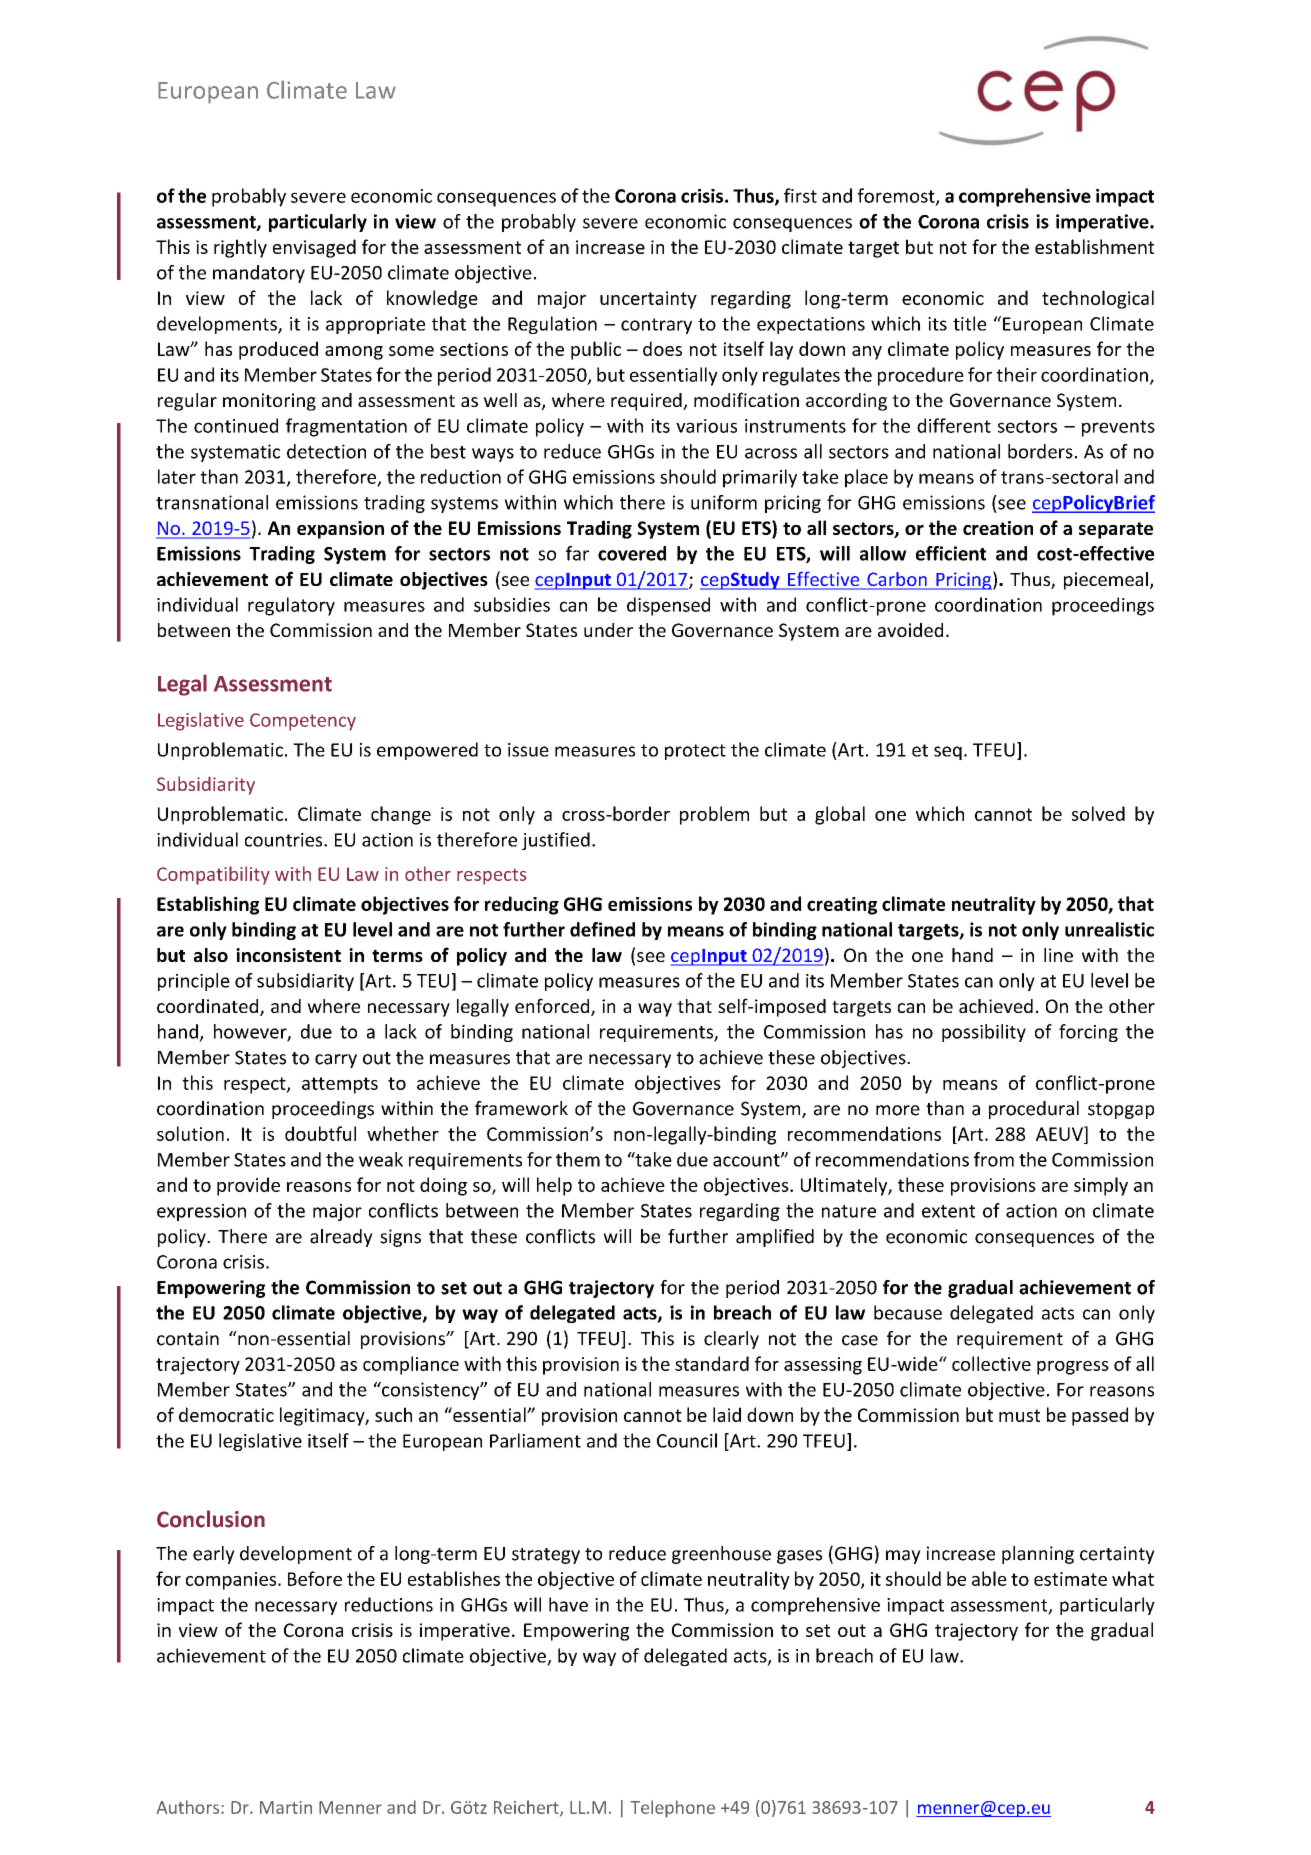  Describe the element at coordinates (673, 1809) in the screenshot. I see `Telephone` at that location.
